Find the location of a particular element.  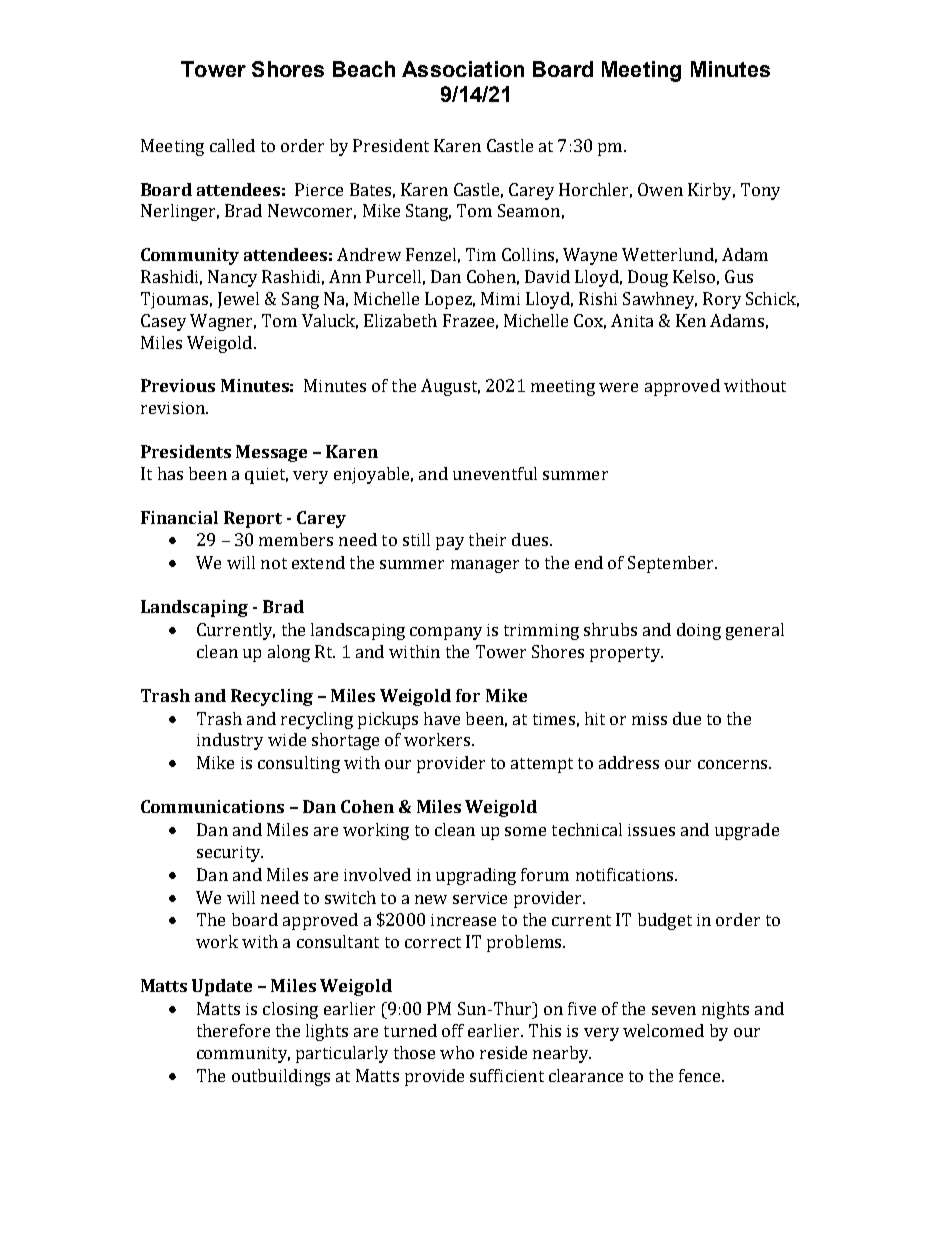

Mimi is located at coordinates (500, 298).
